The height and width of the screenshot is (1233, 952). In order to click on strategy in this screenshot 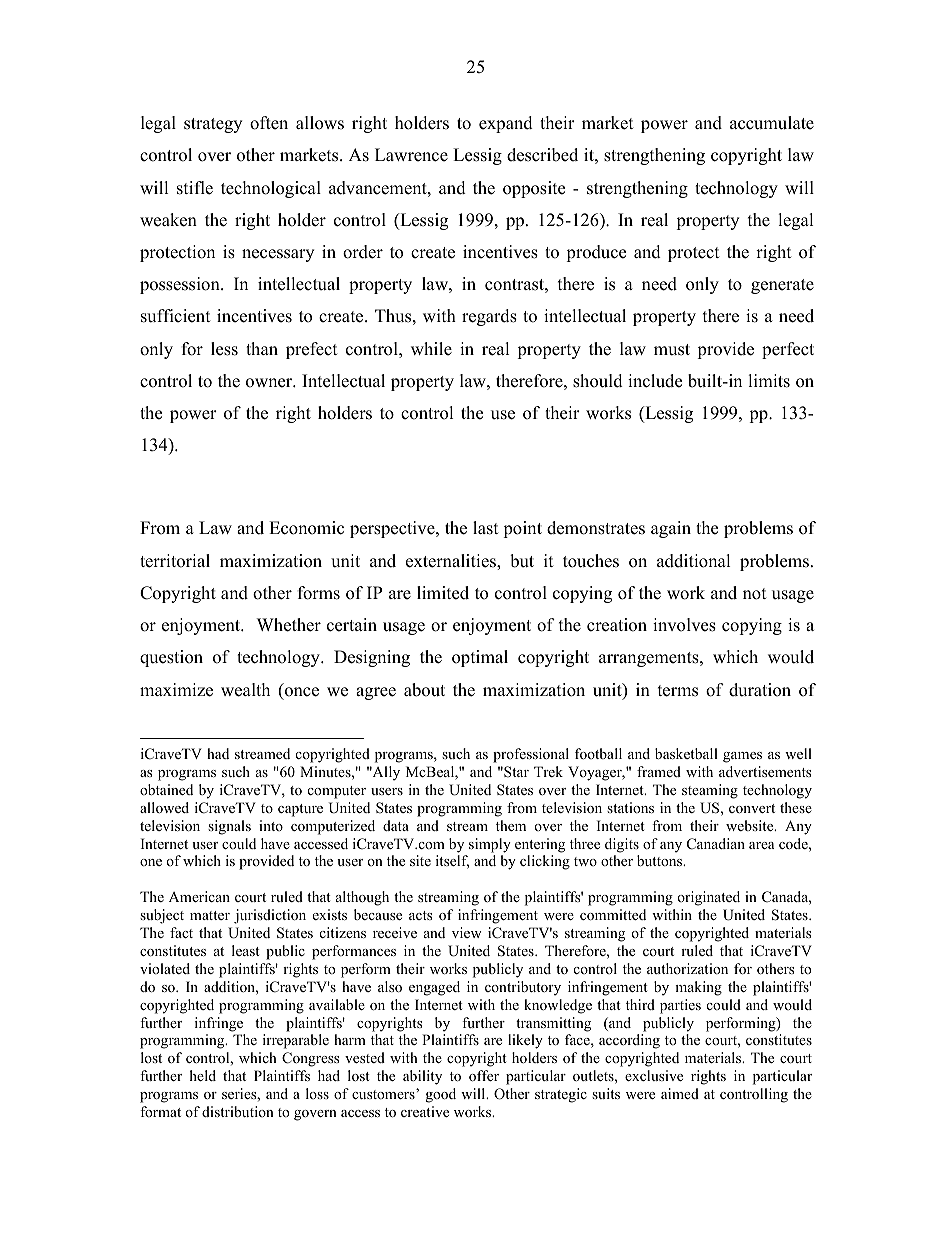, I will do `click(213, 125)`.
